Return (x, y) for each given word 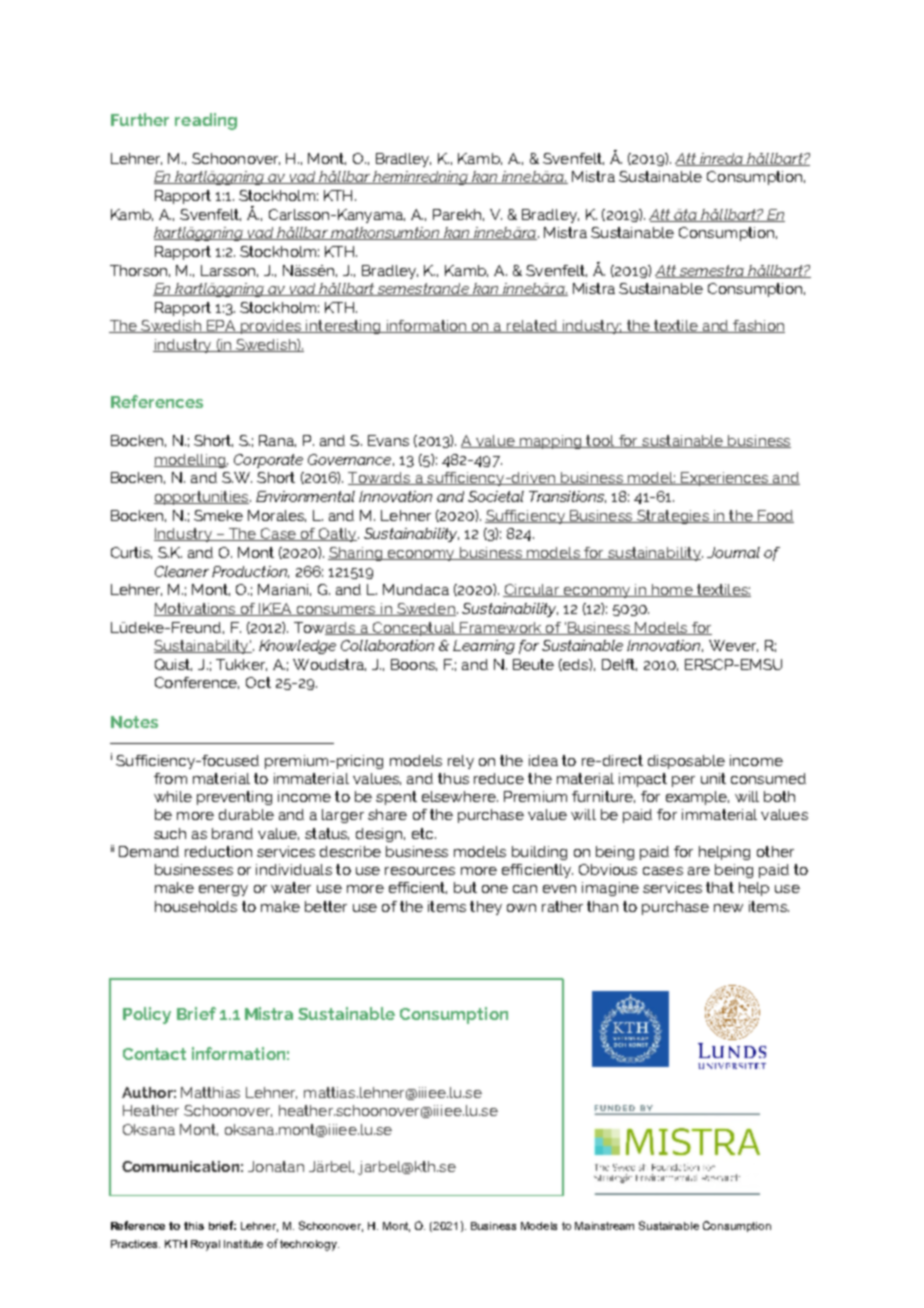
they (486, 908)
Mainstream (604, 1226)
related (532, 326)
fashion (758, 326)
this (194, 1226)
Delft (619, 665)
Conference (197, 683)
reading (206, 121)
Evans (388, 440)
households (196, 906)
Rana (277, 441)
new (728, 908)
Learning (484, 647)
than (602, 906)
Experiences (724, 479)
